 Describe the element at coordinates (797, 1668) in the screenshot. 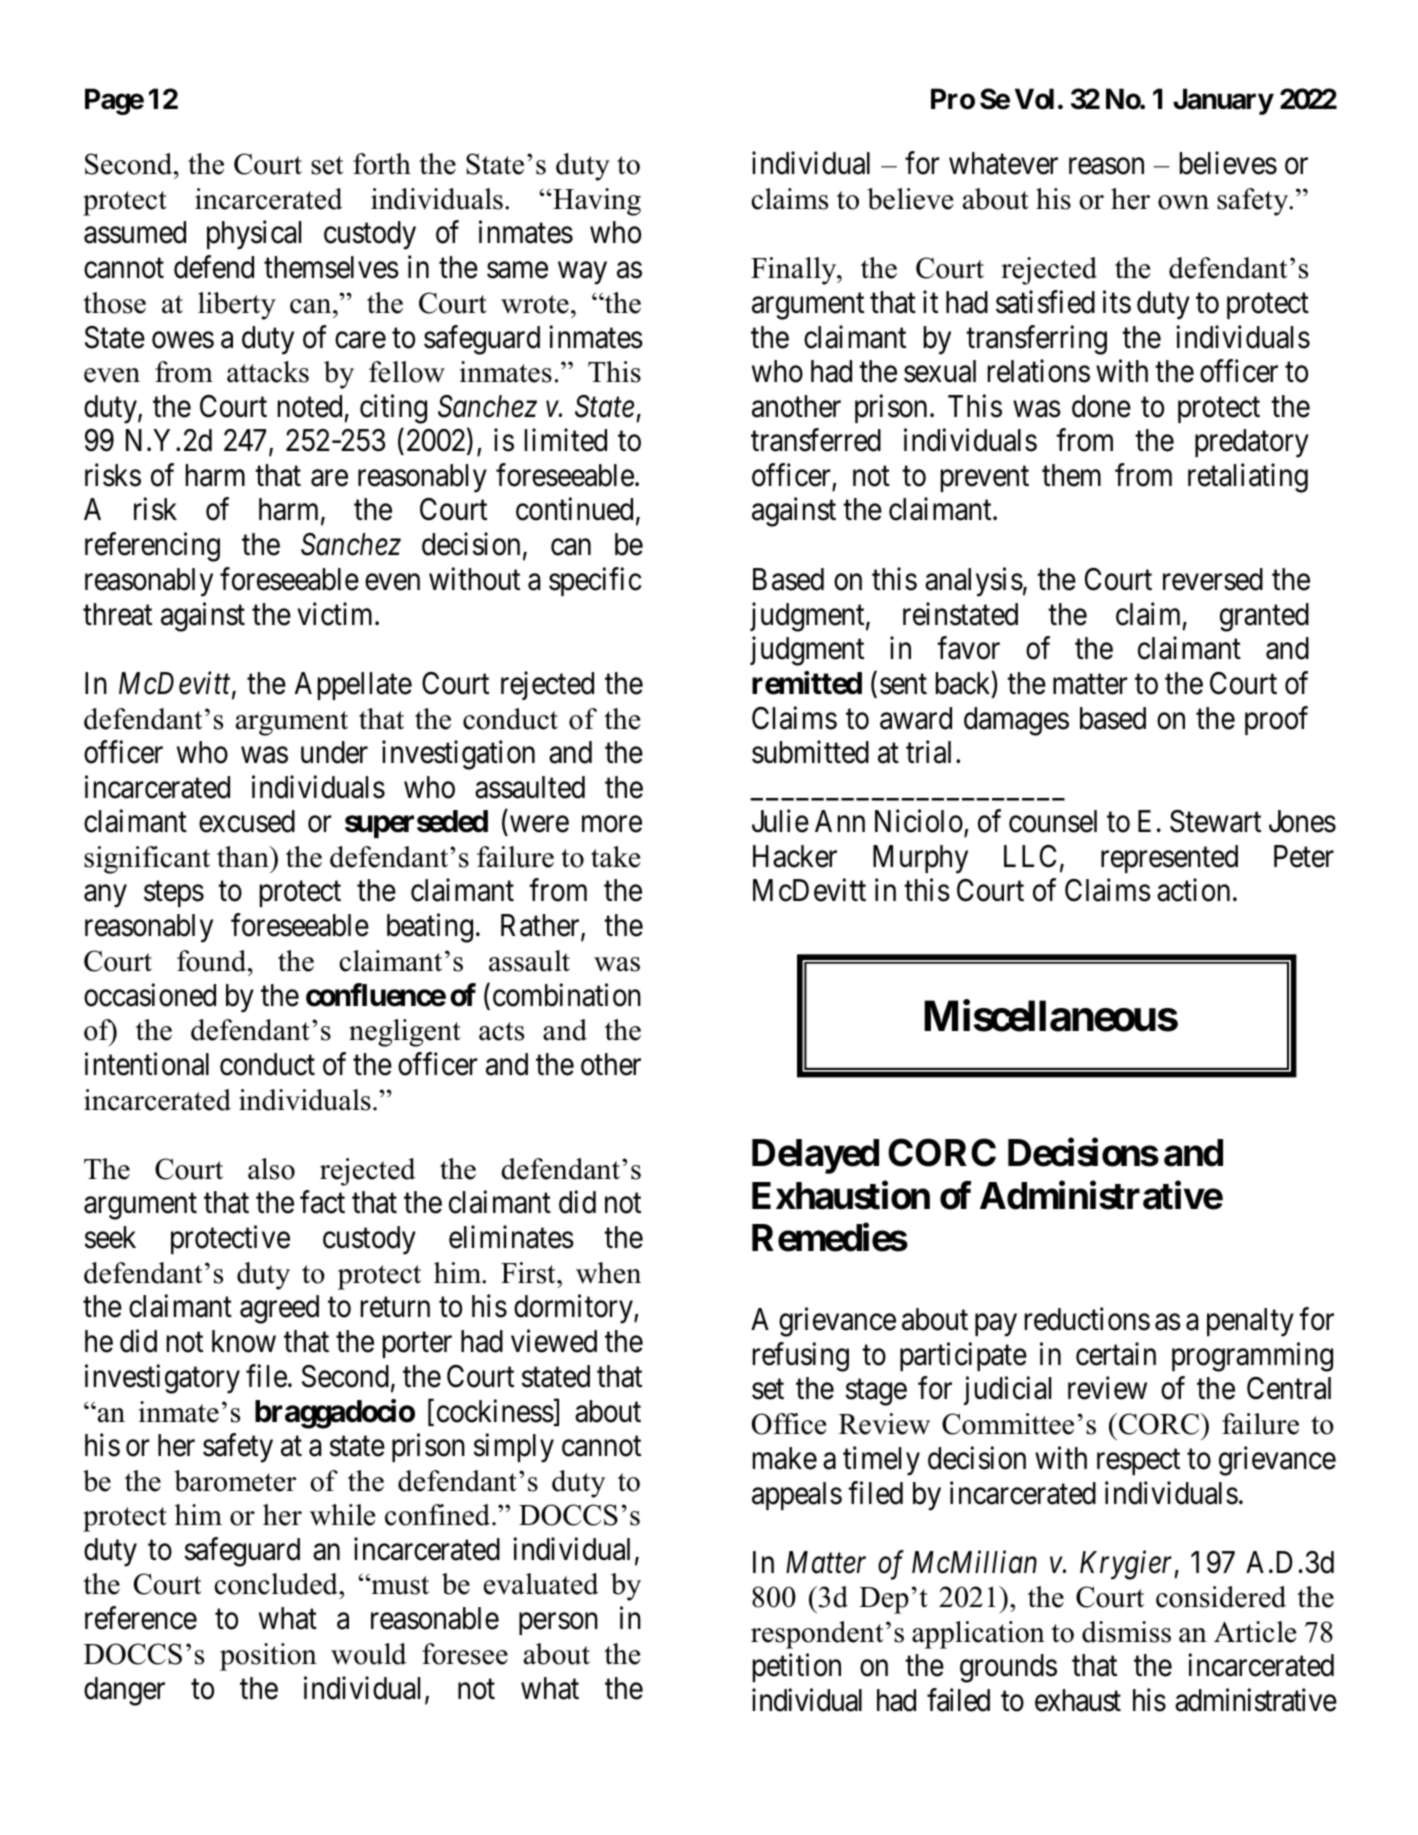

I see `petition` at that location.
